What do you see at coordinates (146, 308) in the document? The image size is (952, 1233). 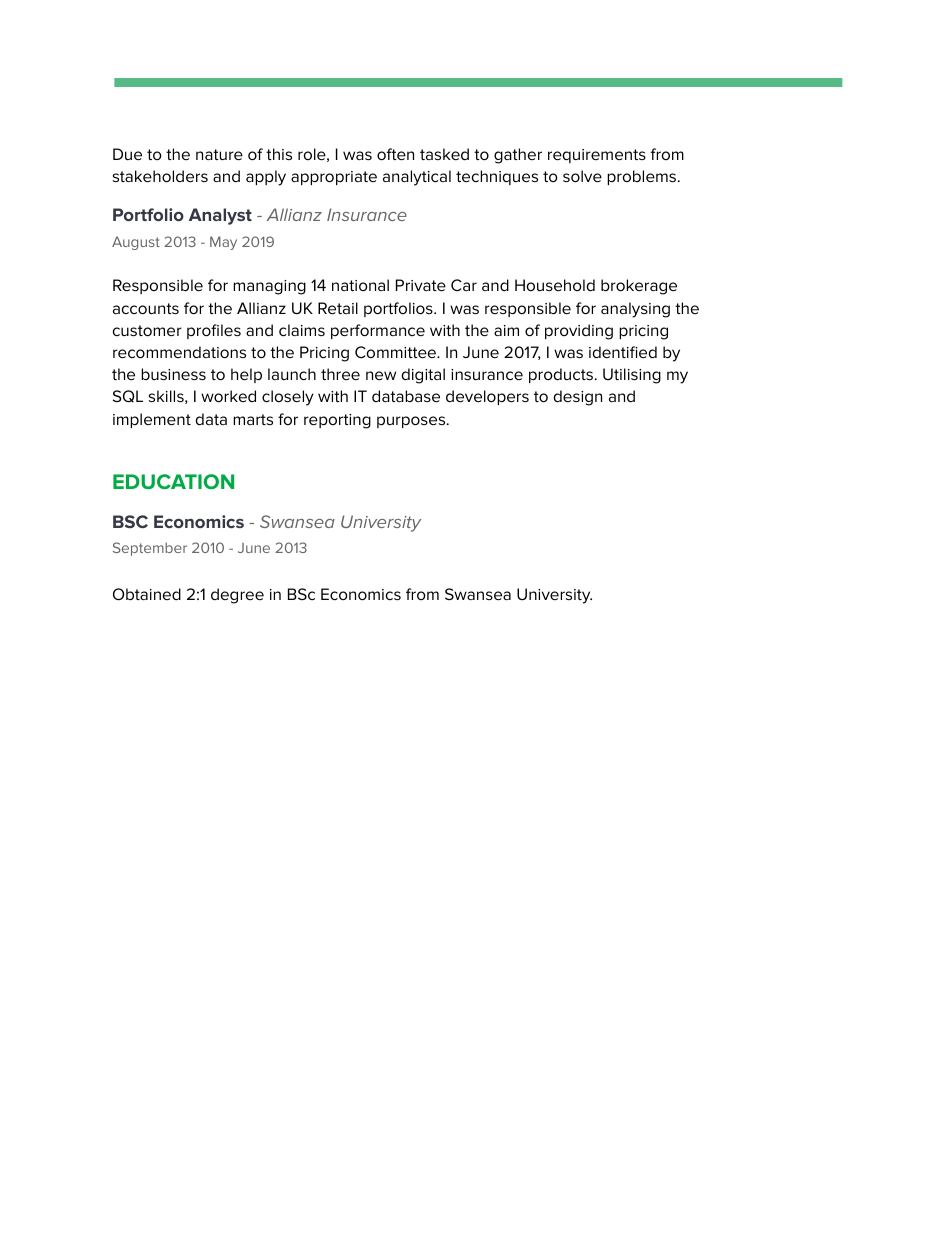 I see `accounts` at bounding box center [146, 308].
